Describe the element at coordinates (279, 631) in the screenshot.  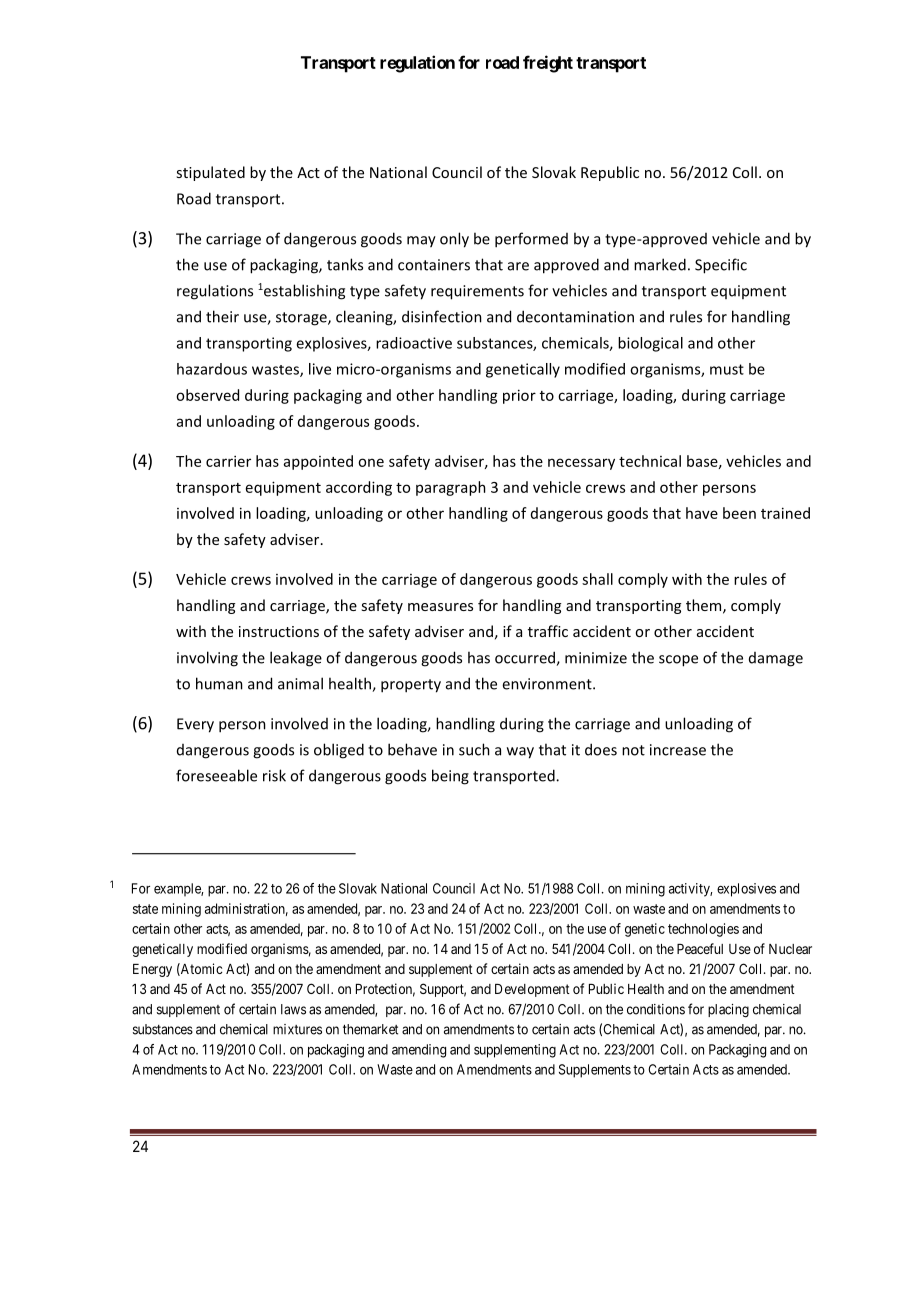
I see `instructions` at that location.
